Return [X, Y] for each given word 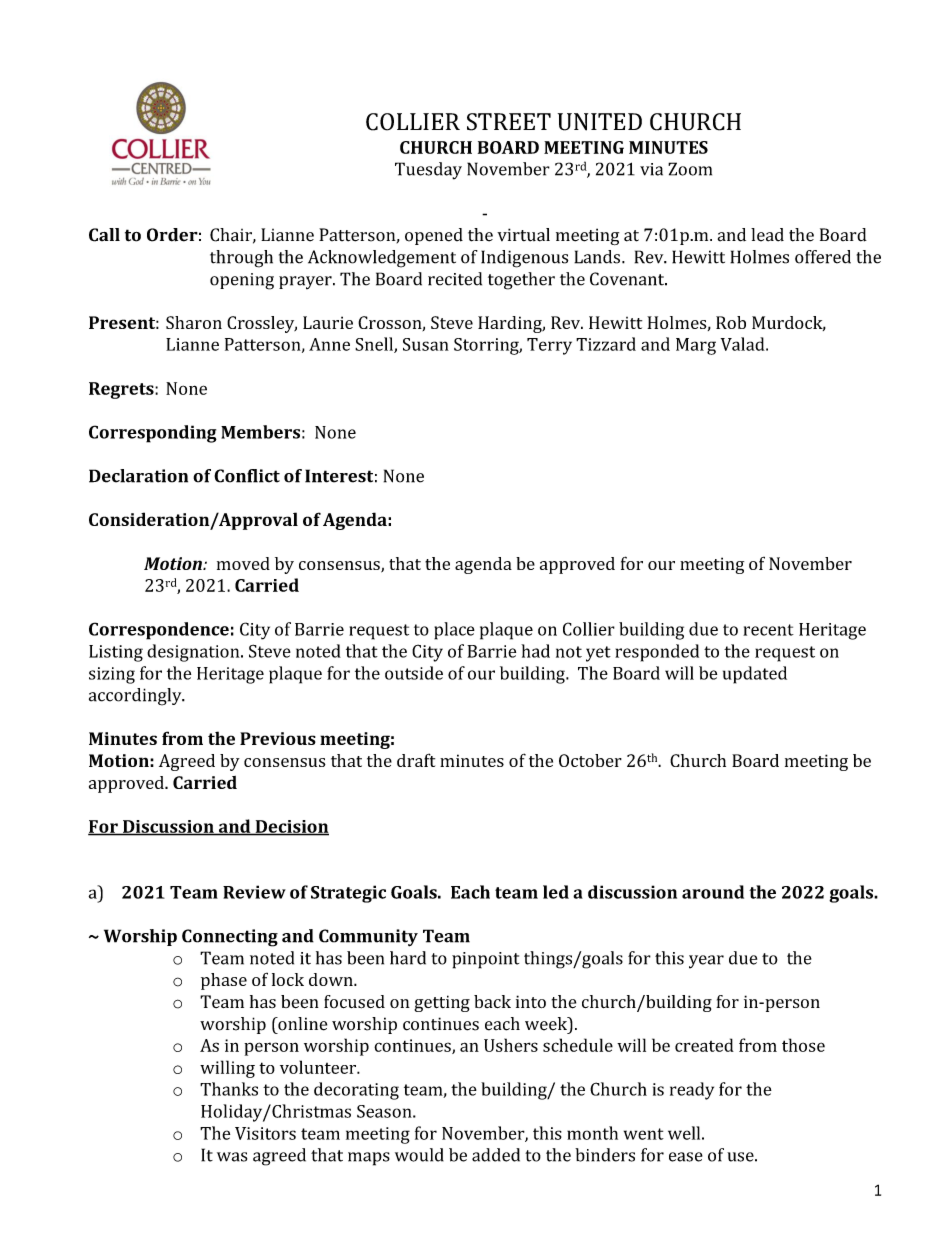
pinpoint [485, 960]
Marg [696, 346]
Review [254, 892]
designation [194, 653]
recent [768, 630]
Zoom [690, 169]
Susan [426, 344]
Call [104, 235]
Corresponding [153, 434]
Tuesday [428, 171]
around [713, 892]
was [232, 1157]
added [496, 1155]
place [454, 631]
